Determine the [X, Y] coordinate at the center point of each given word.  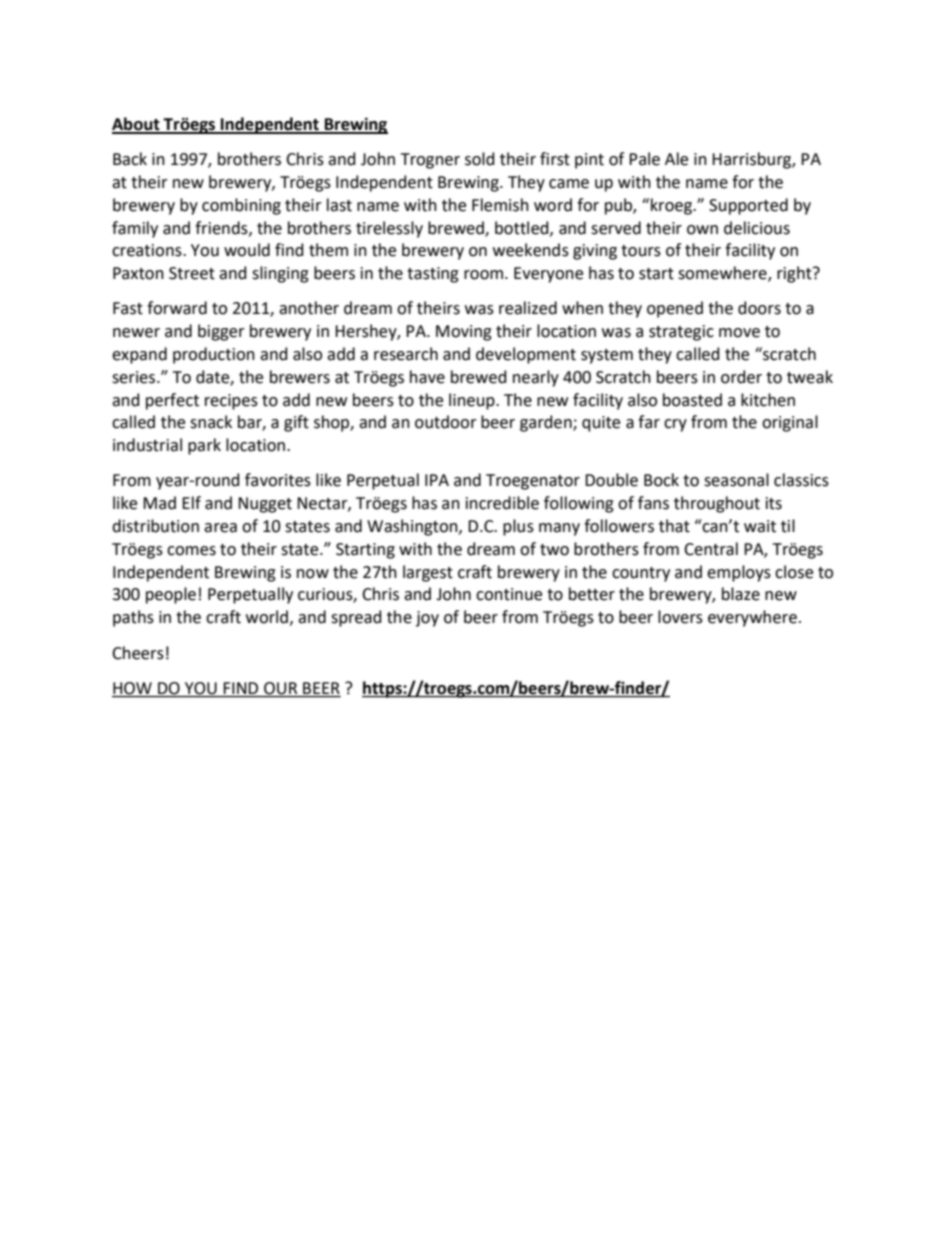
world [267, 617]
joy [427, 619]
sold [480, 159]
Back [130, 159]
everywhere [752, 618]
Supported [748, 206]
